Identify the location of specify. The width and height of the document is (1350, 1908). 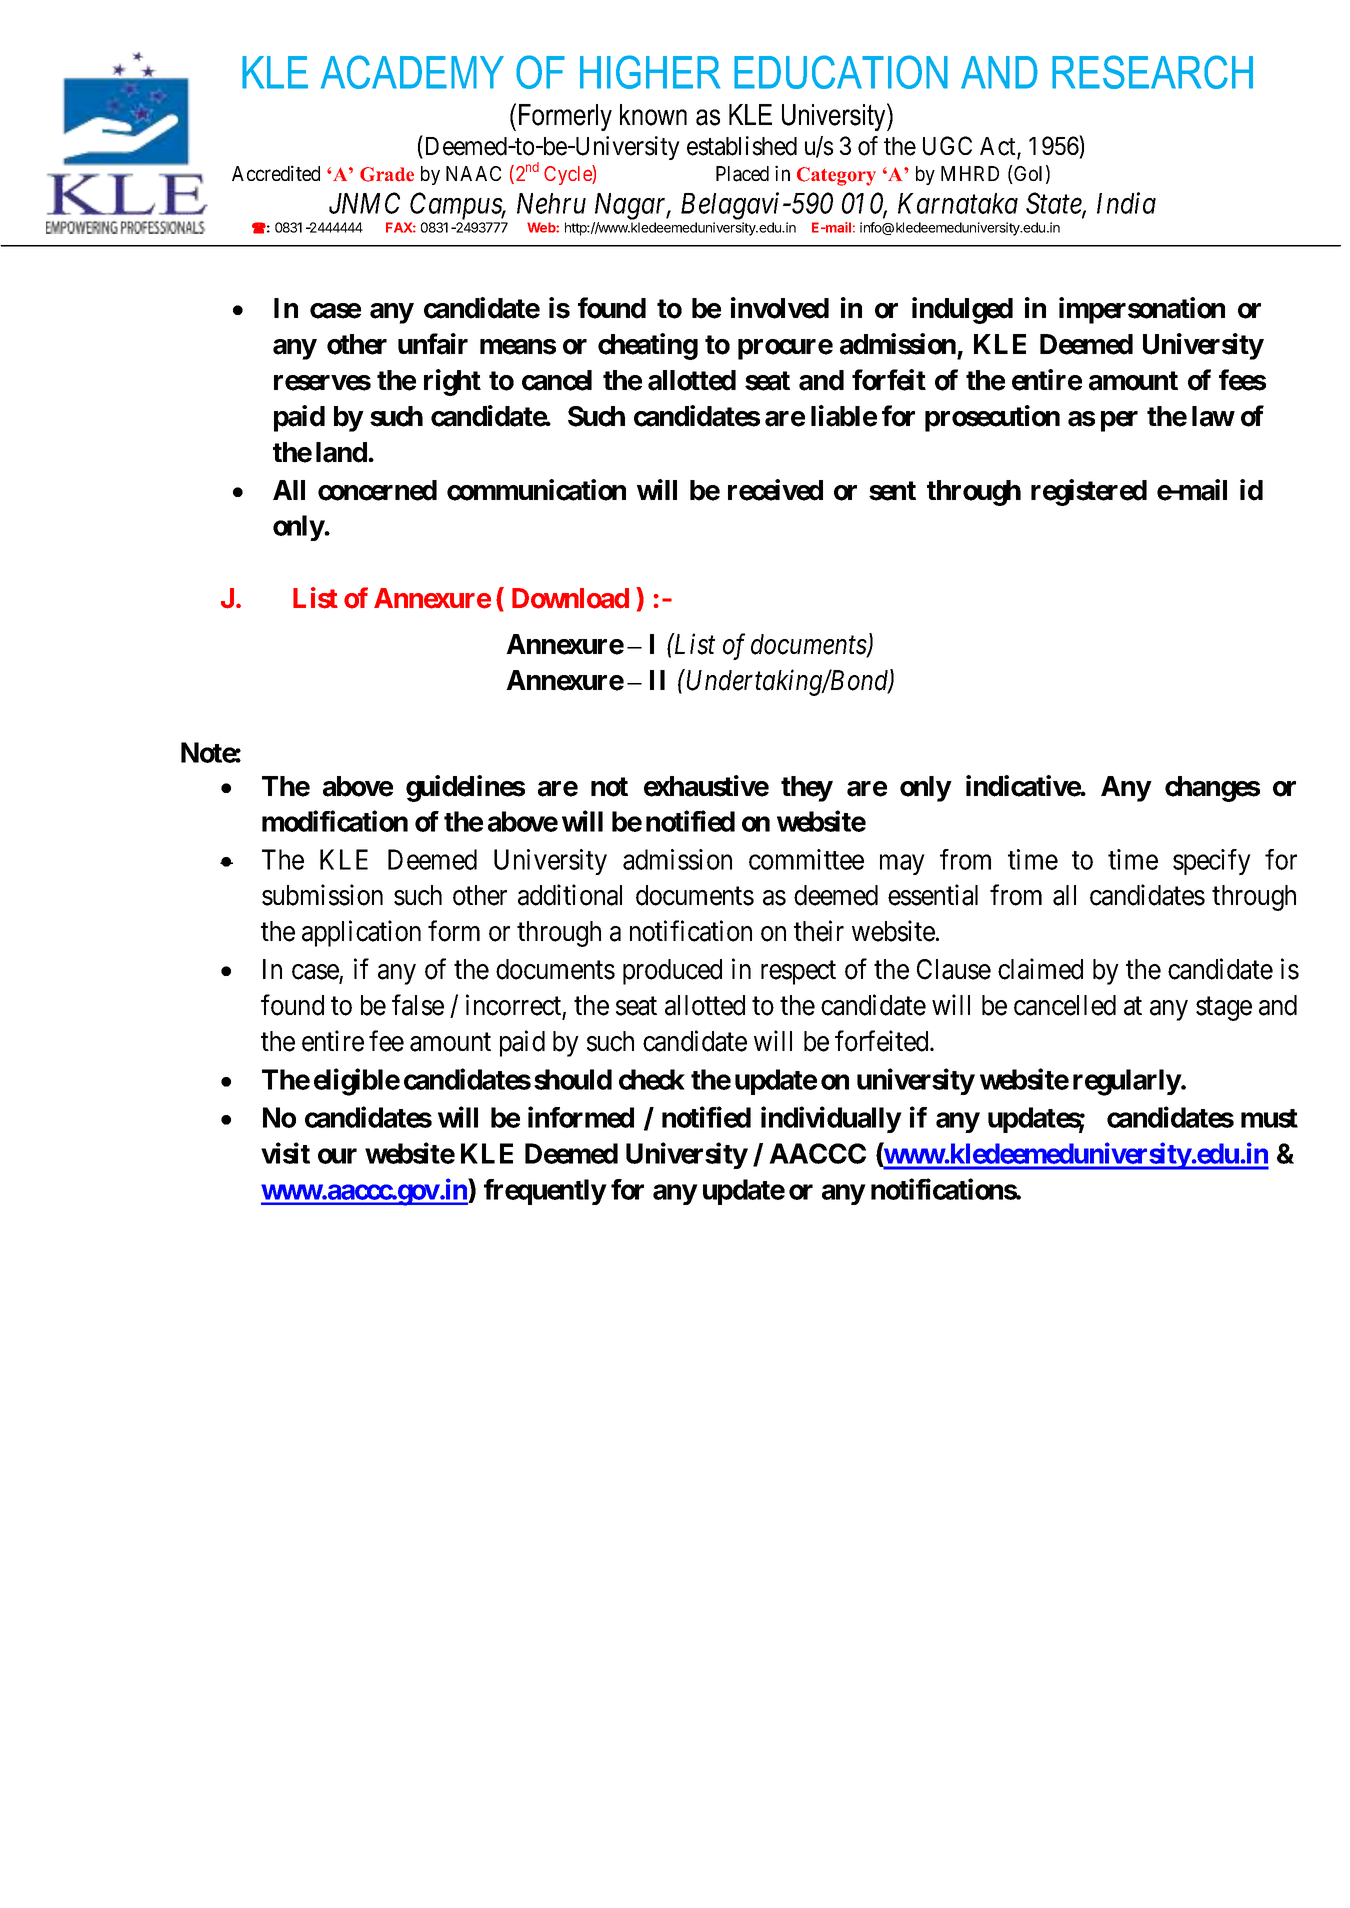
(1212, 862).
